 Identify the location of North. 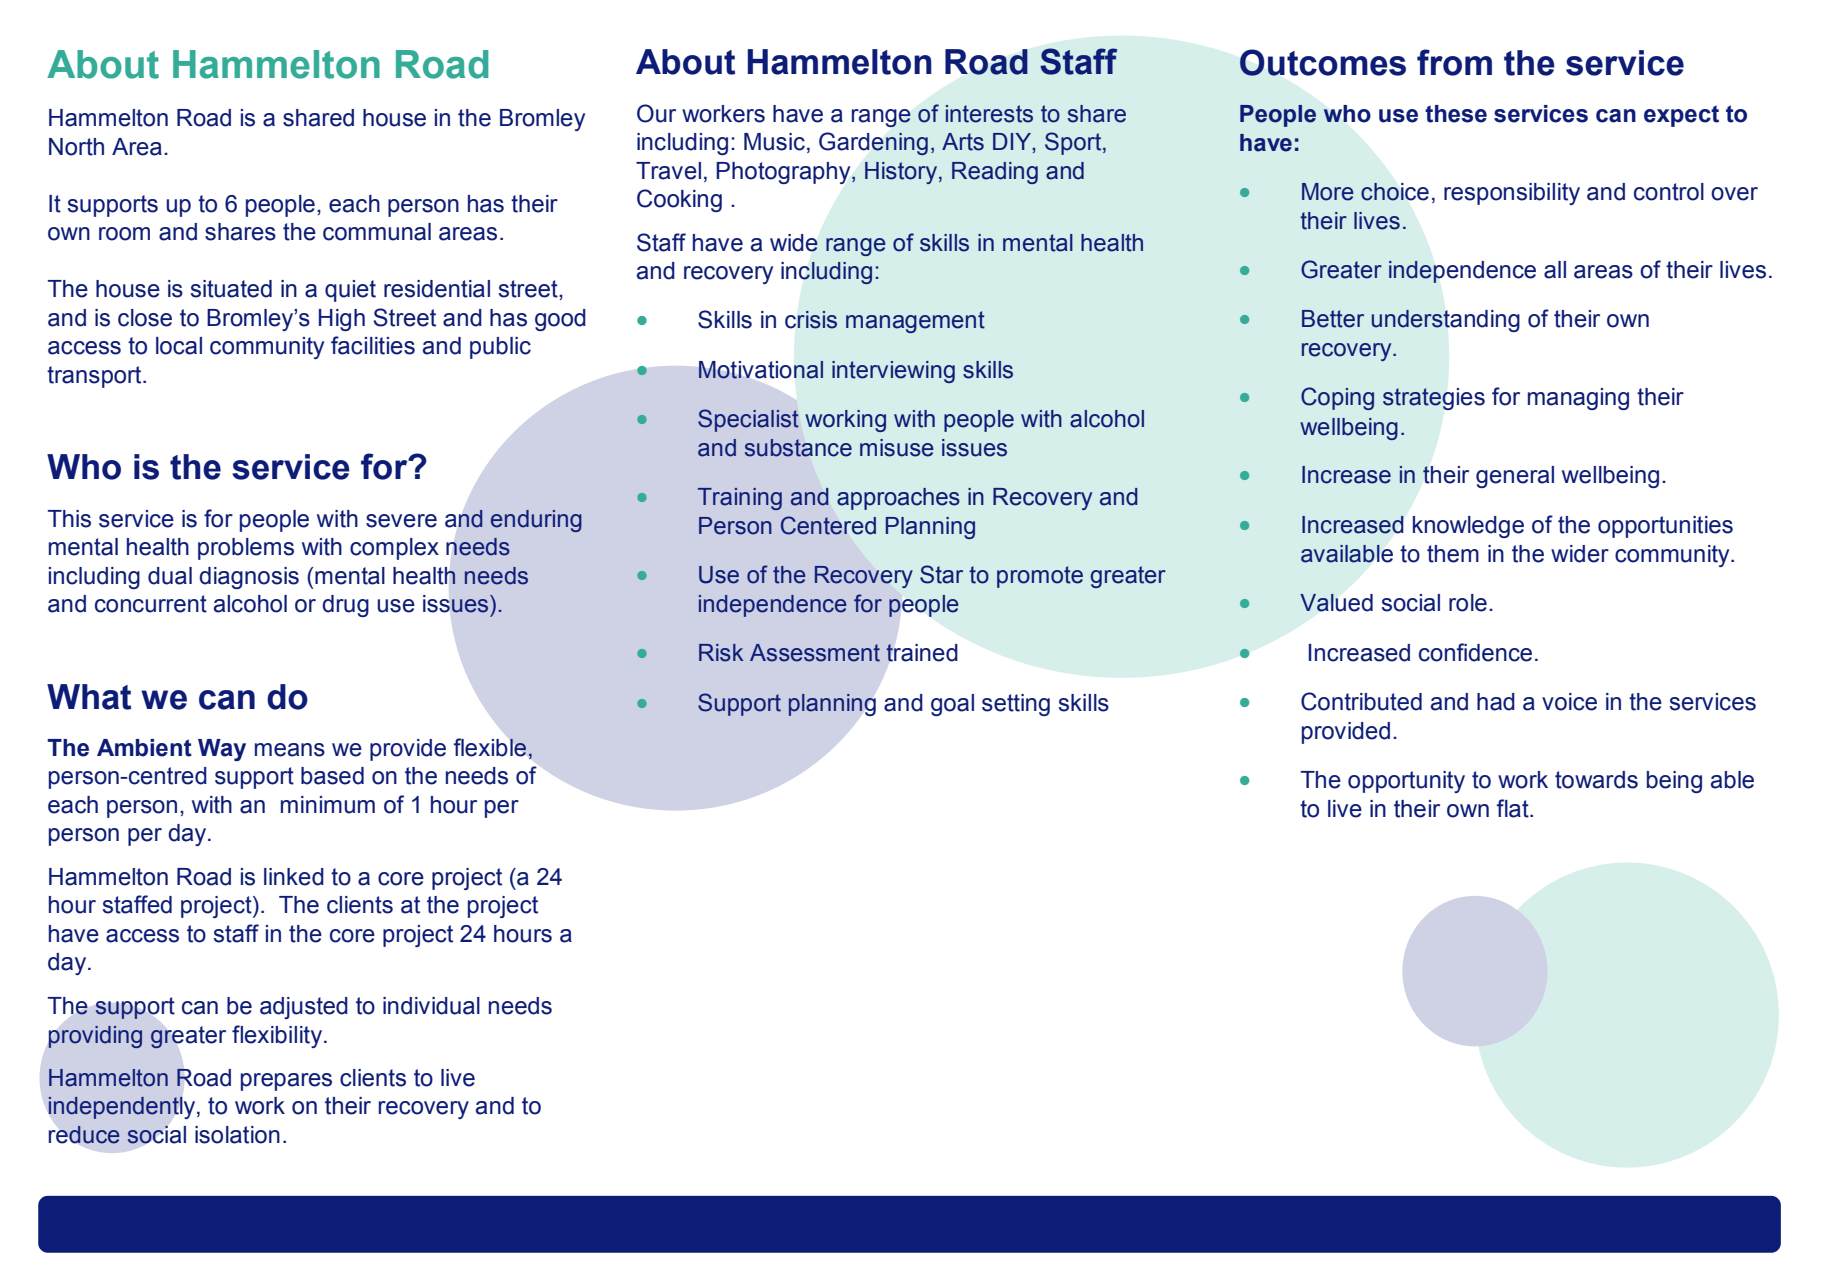
(76, 147).
